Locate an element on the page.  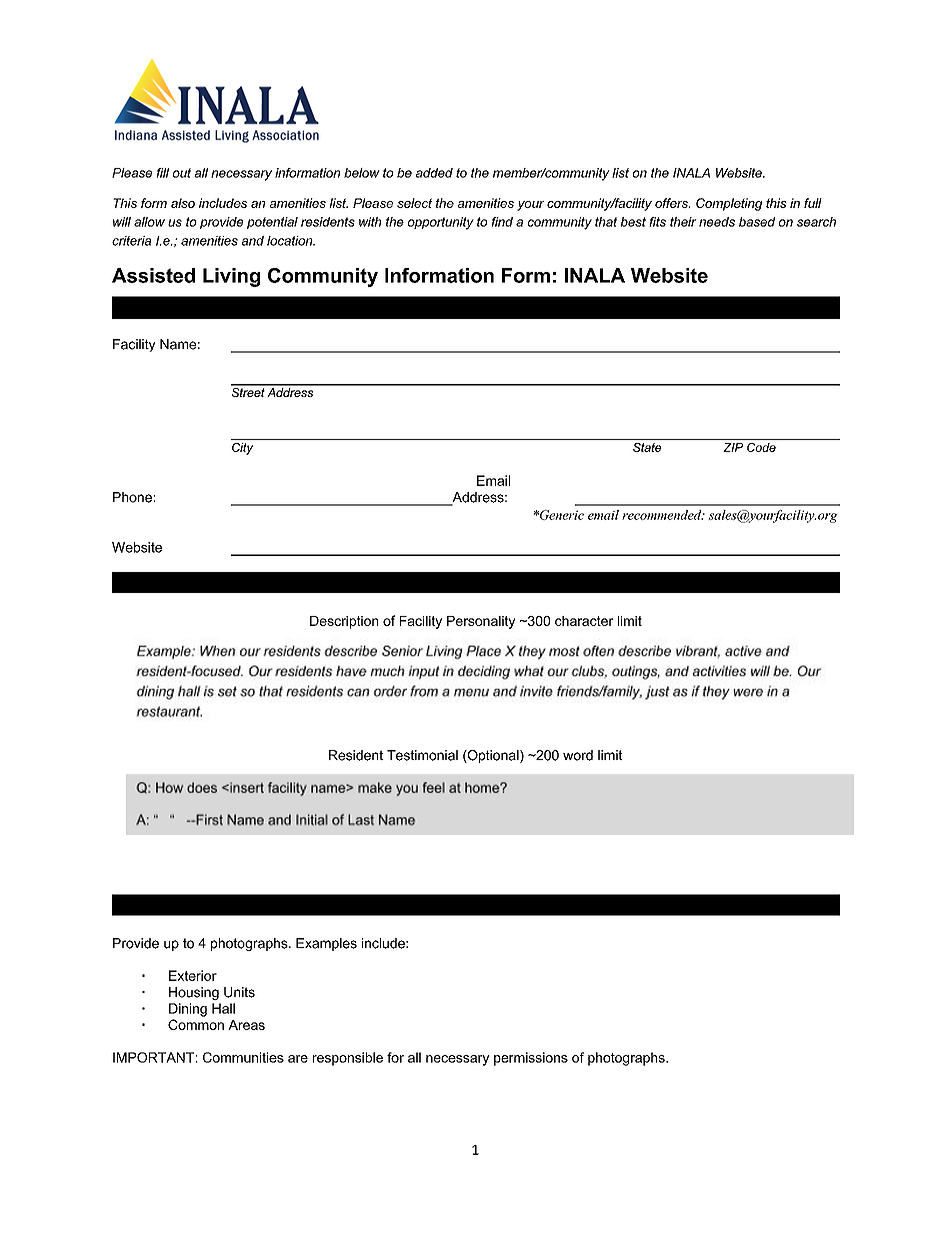
Description is located at coordinates (344, 622).
